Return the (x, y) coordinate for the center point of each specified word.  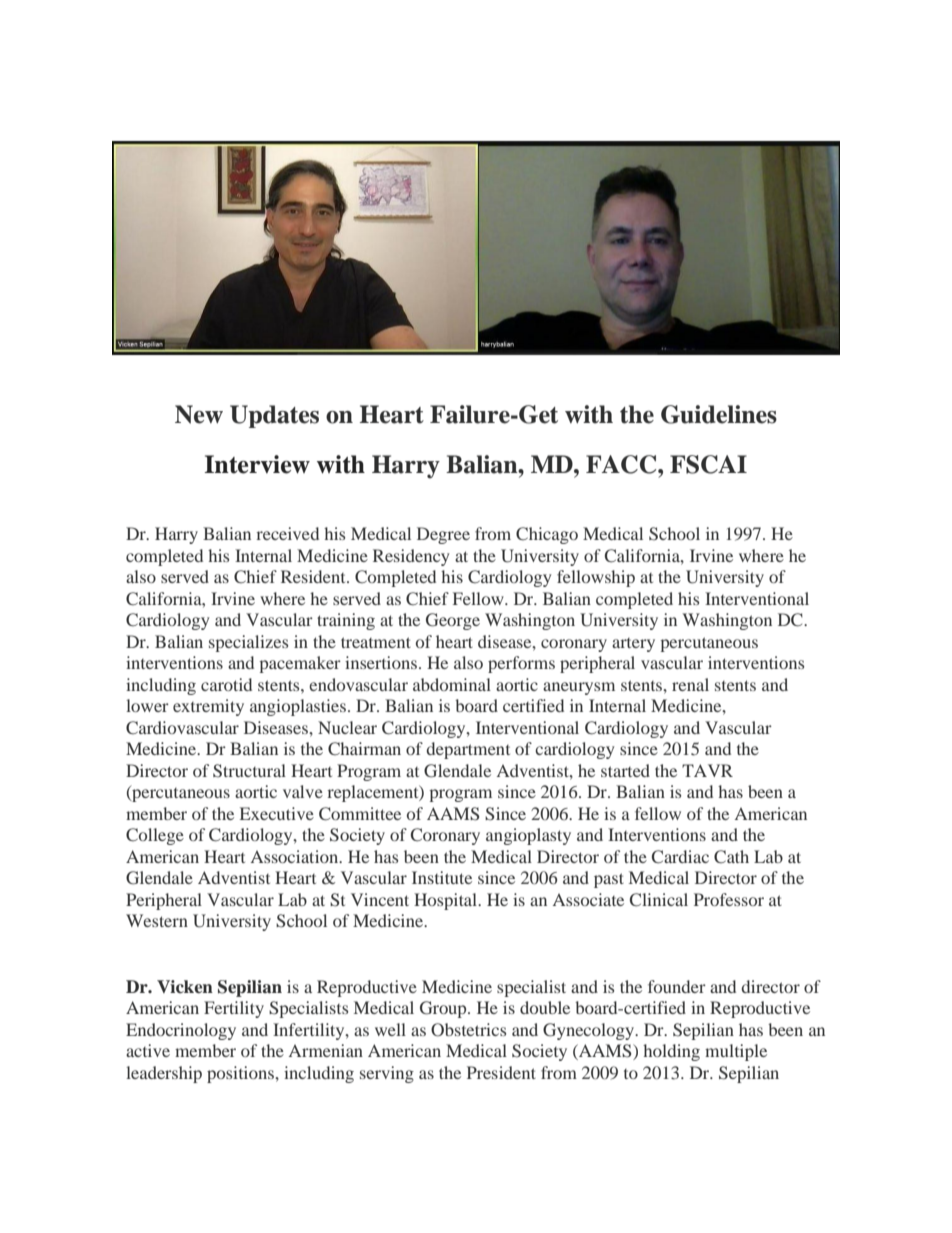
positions (241, 1074)
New (199, 414)
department (468, 750)
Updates (274, 416)
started (625, 770)
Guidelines (719, 414)
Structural (249, 771)
